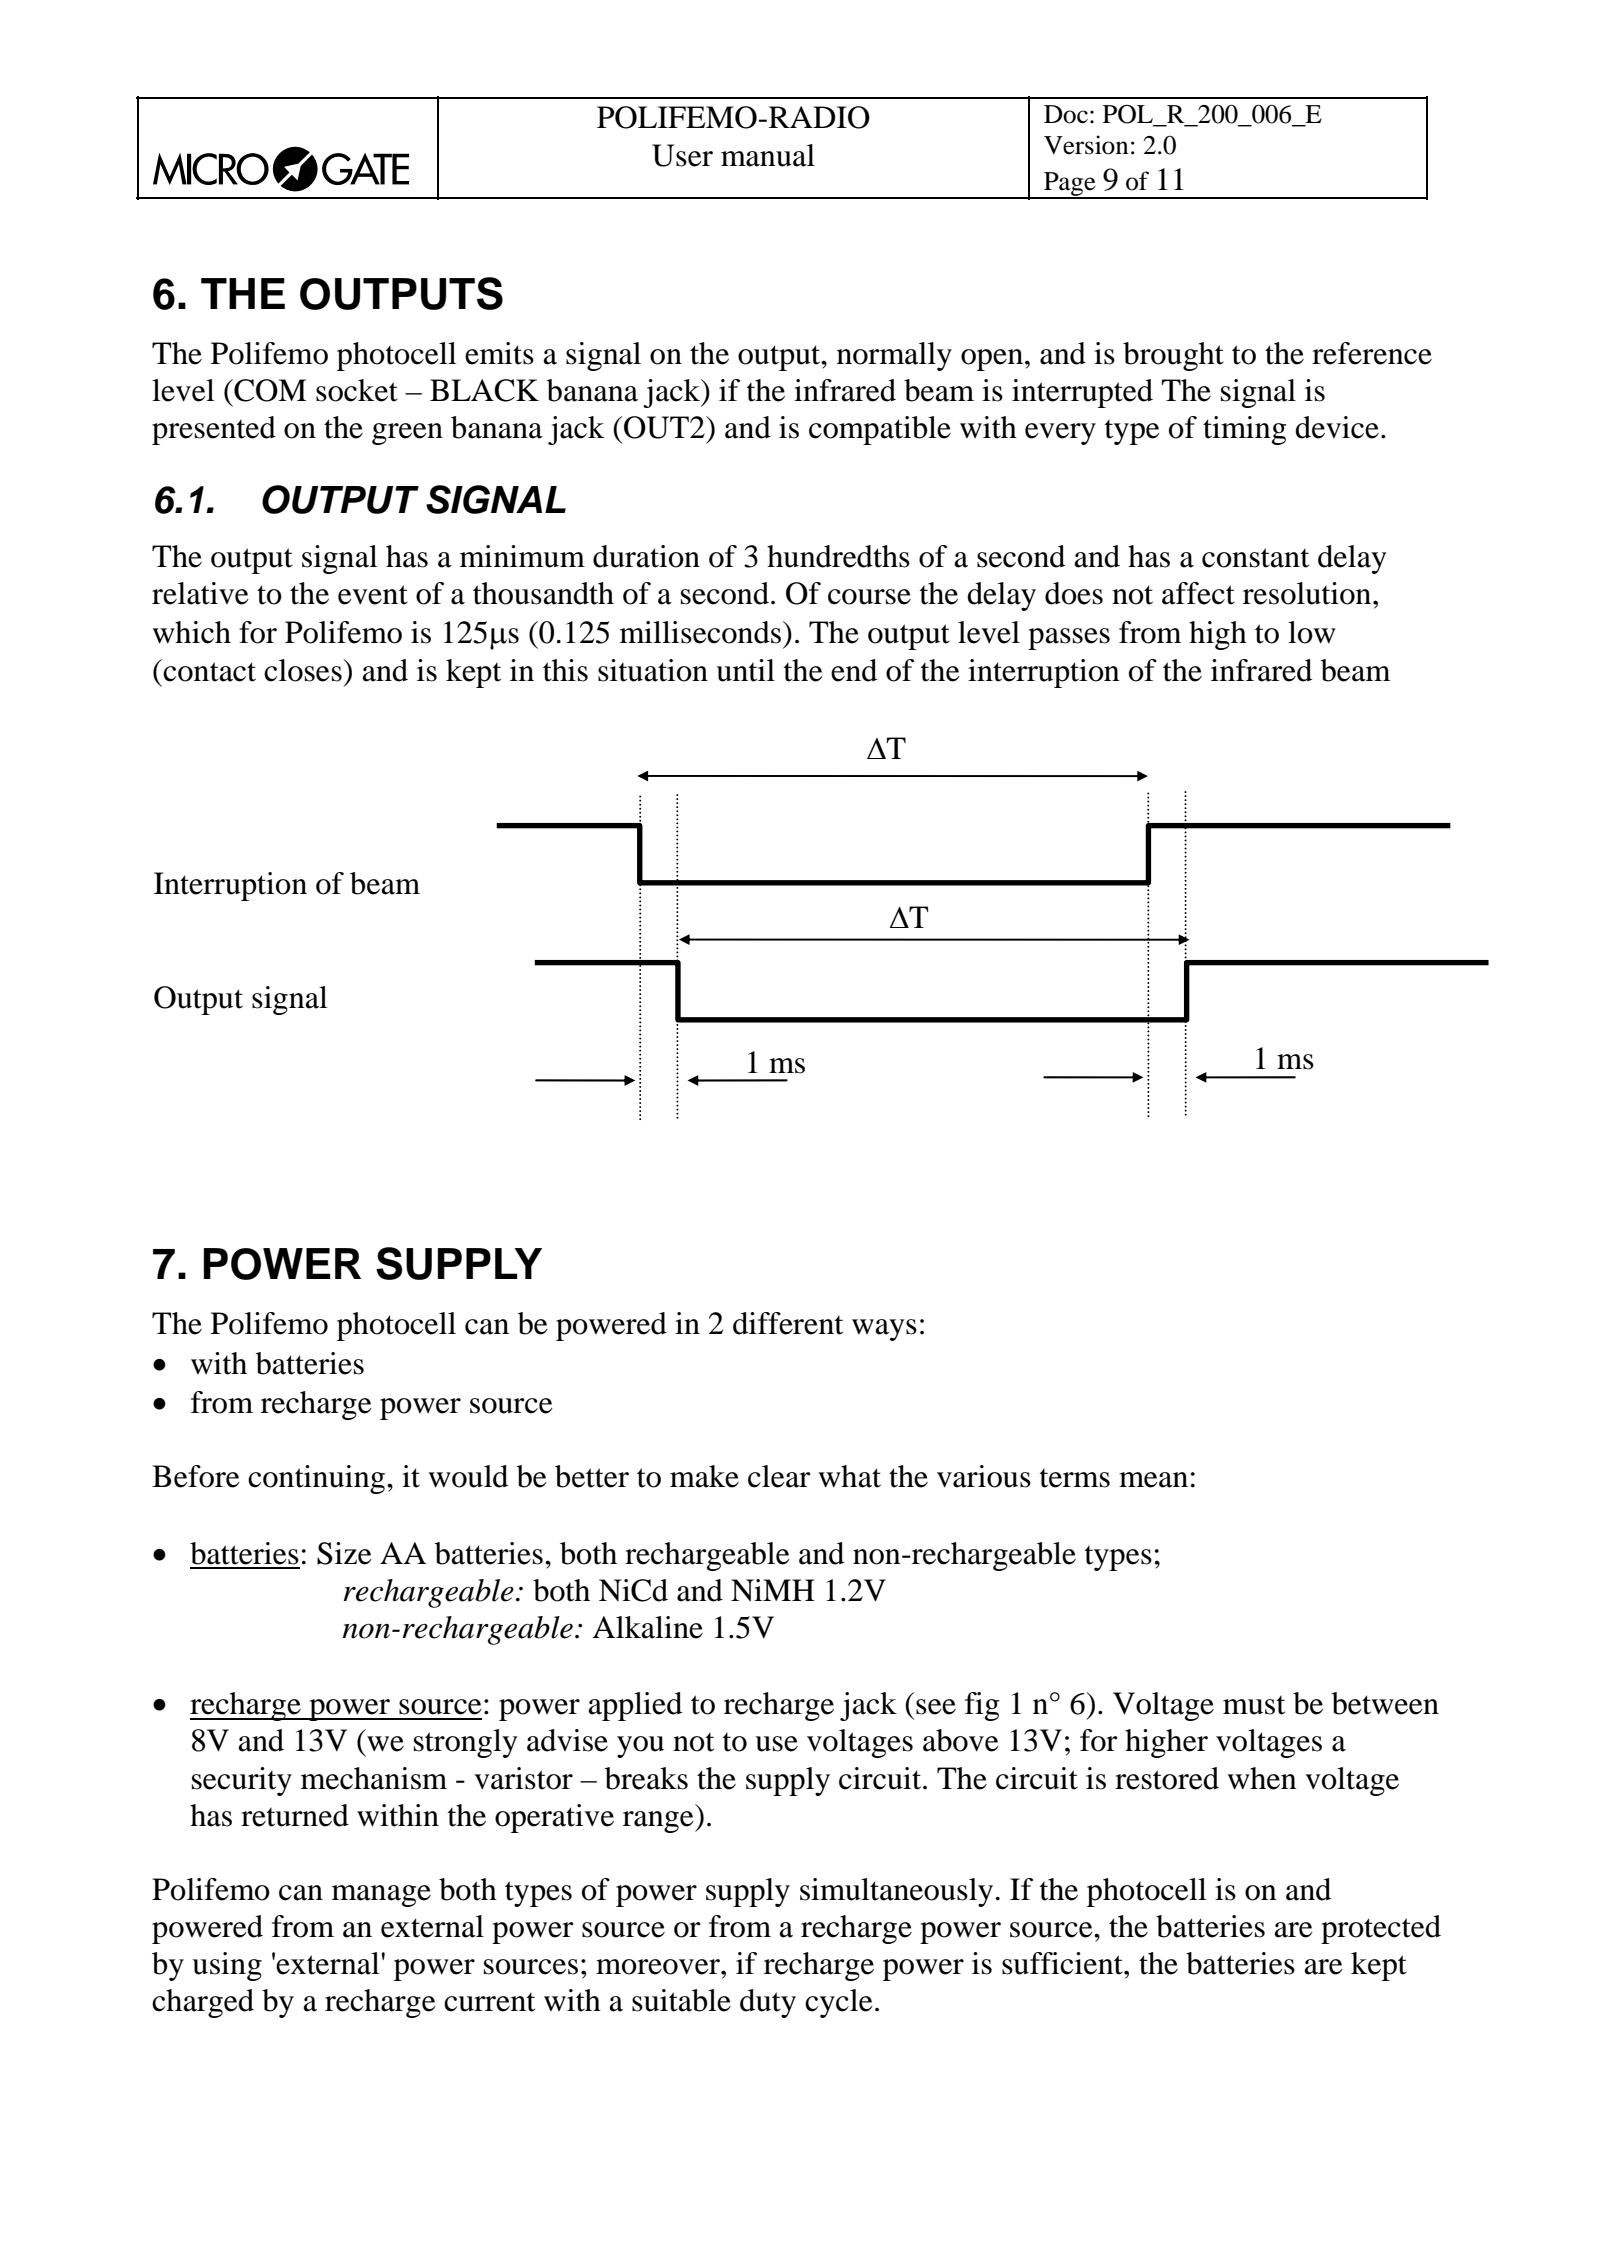  I want to click on until, so click(745, 670).
